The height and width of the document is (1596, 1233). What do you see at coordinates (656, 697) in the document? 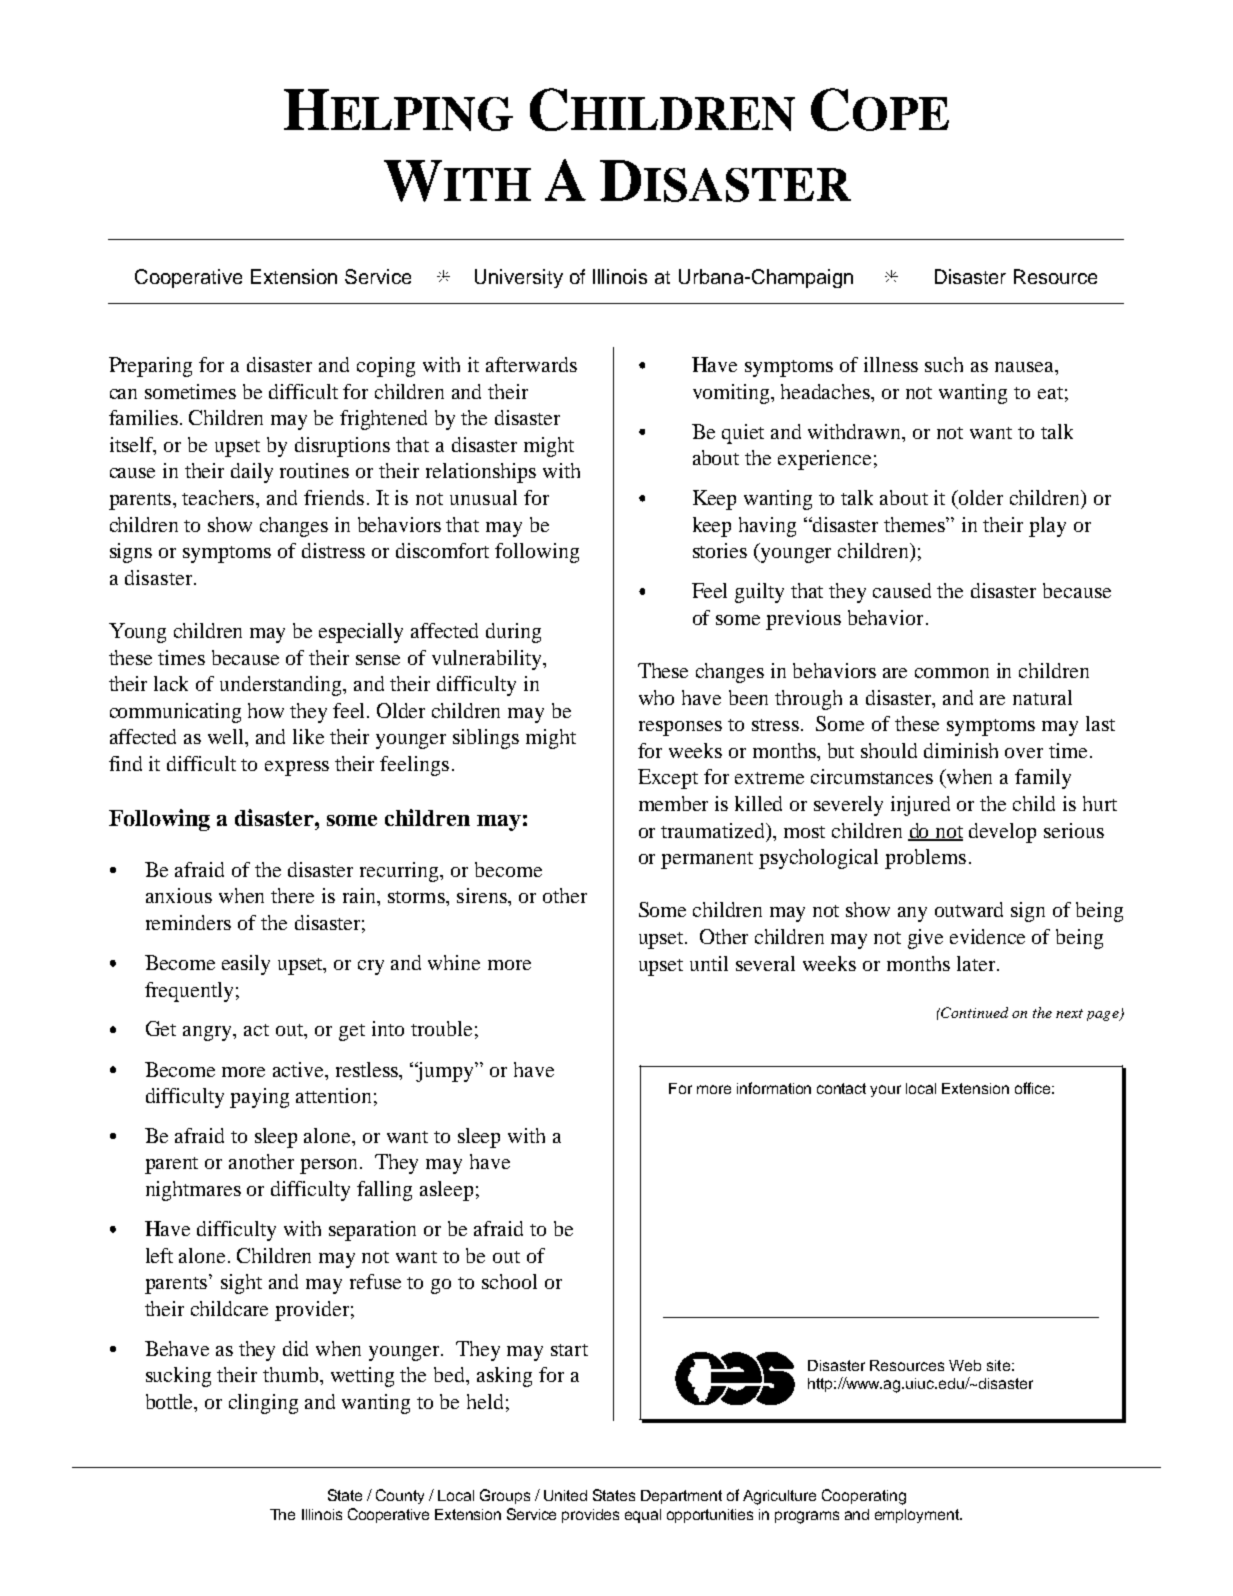
I see `who` at bounding box center [656, 697].
